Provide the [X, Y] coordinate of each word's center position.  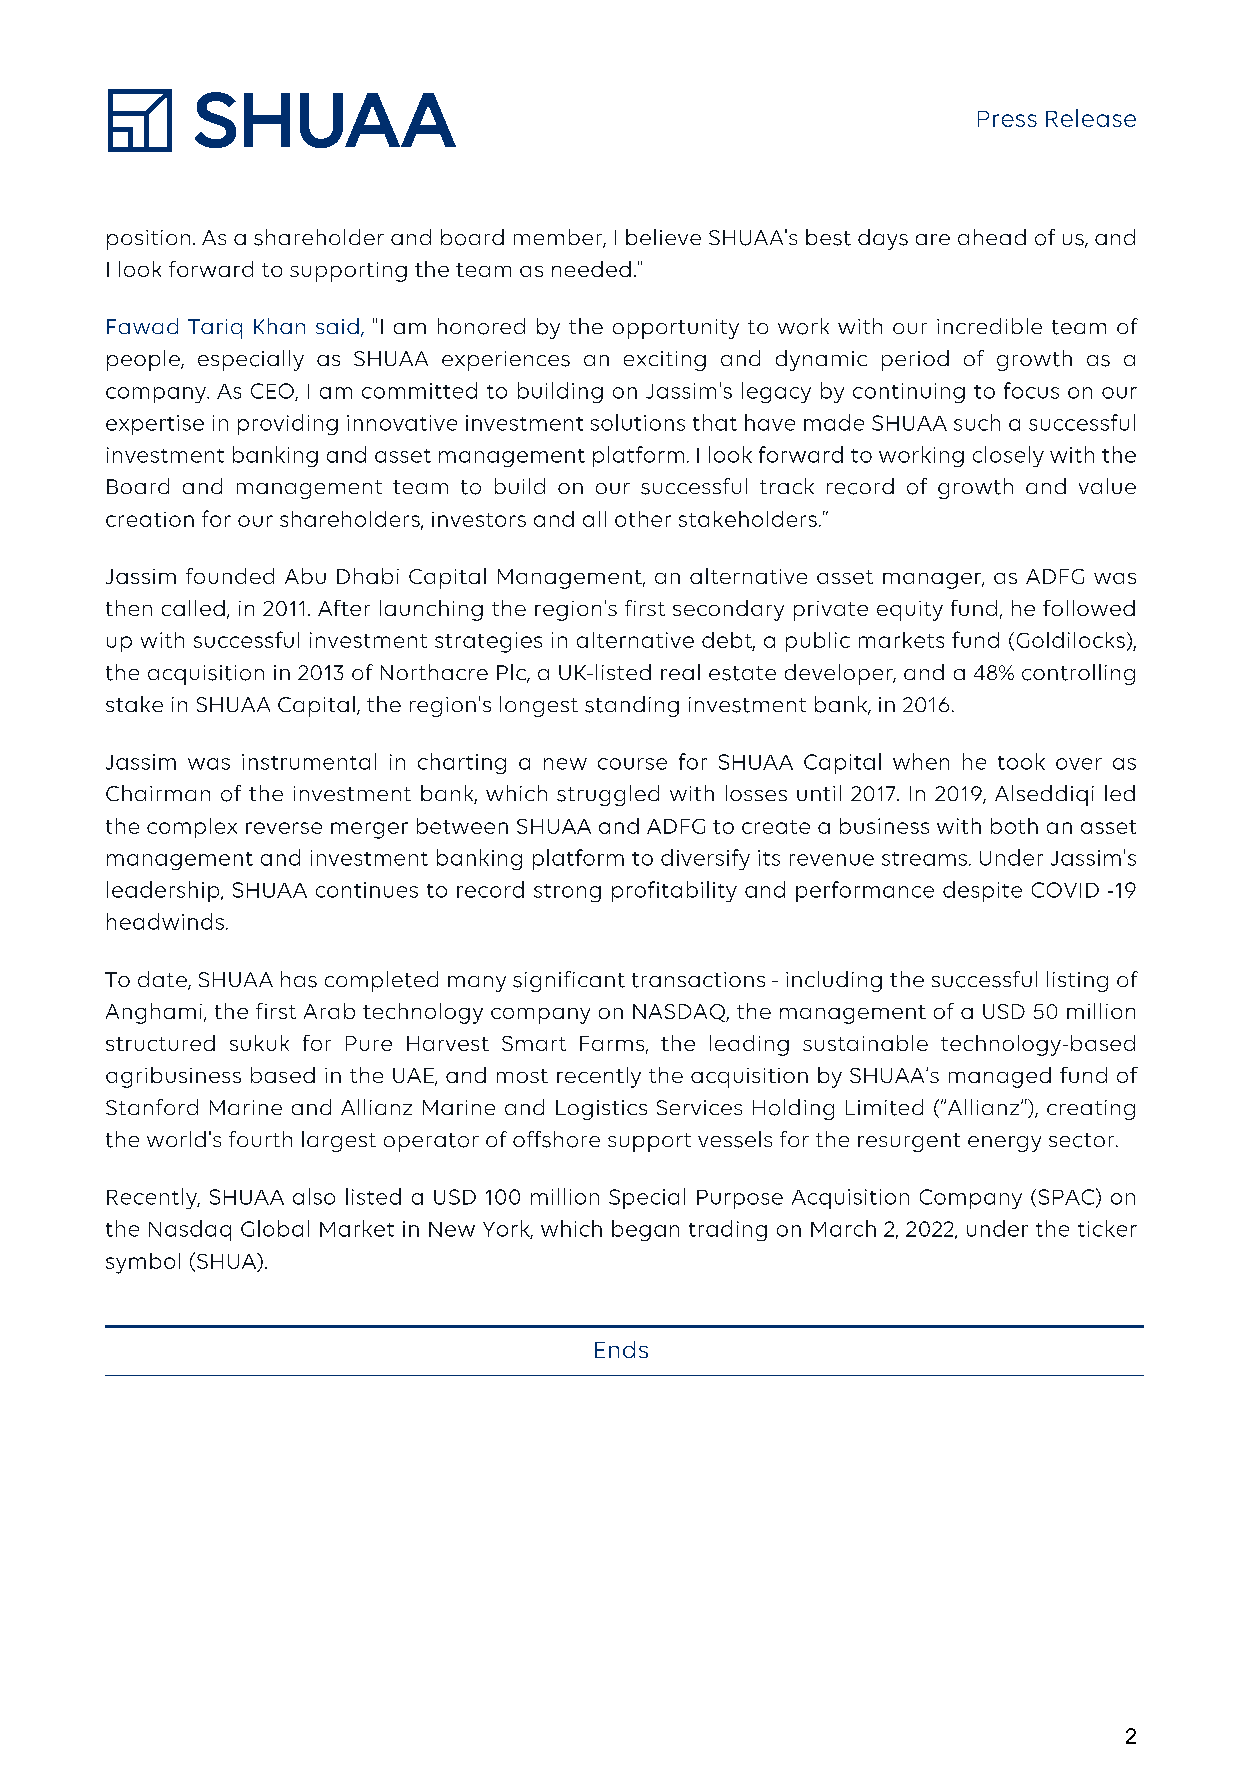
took [1021, 761]
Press [1007, 119]
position [148, 240]
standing [632, 706]
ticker [1107, 1228]
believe [663, 237]
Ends [621, 1349]
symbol [143, 1263]
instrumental [309, 761]
